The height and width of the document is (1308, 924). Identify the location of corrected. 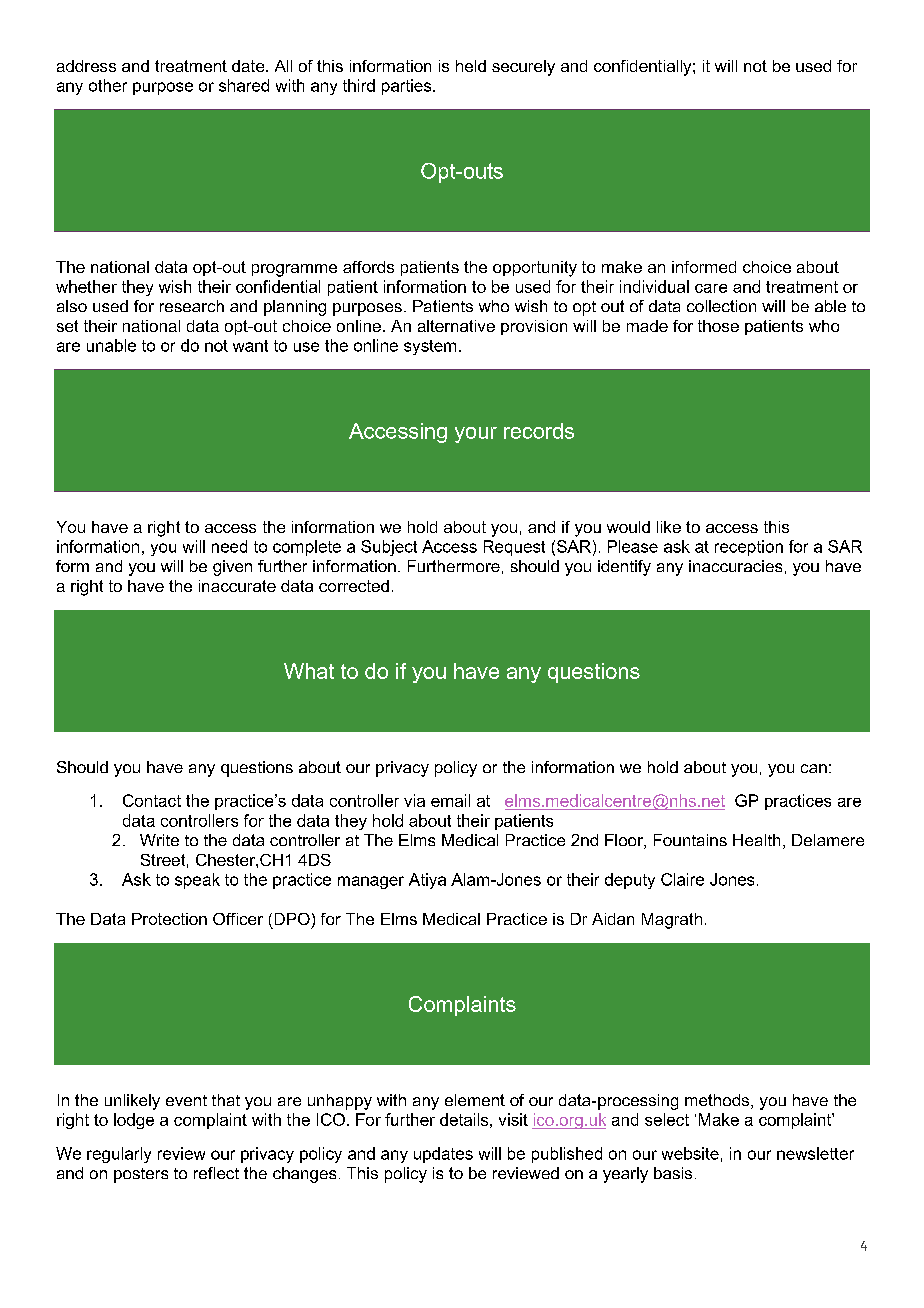
(354, 586).
